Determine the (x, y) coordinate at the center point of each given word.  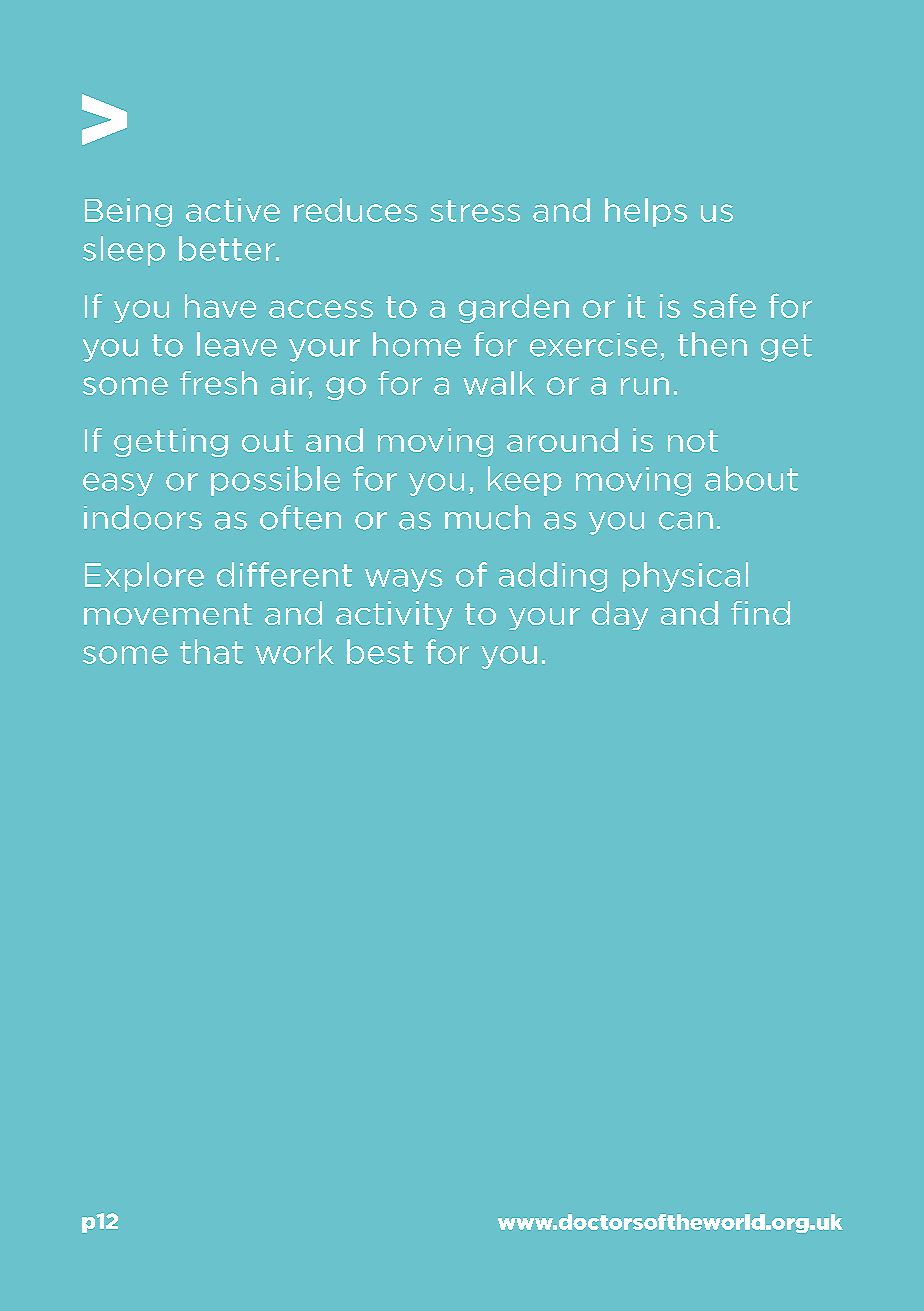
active (233, 210)
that (211, 651)
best (380, 651)
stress (475, 211)
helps (646, 212)
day (620, 615)
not (693, 441)
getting (171, 442)
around (562, 440)
